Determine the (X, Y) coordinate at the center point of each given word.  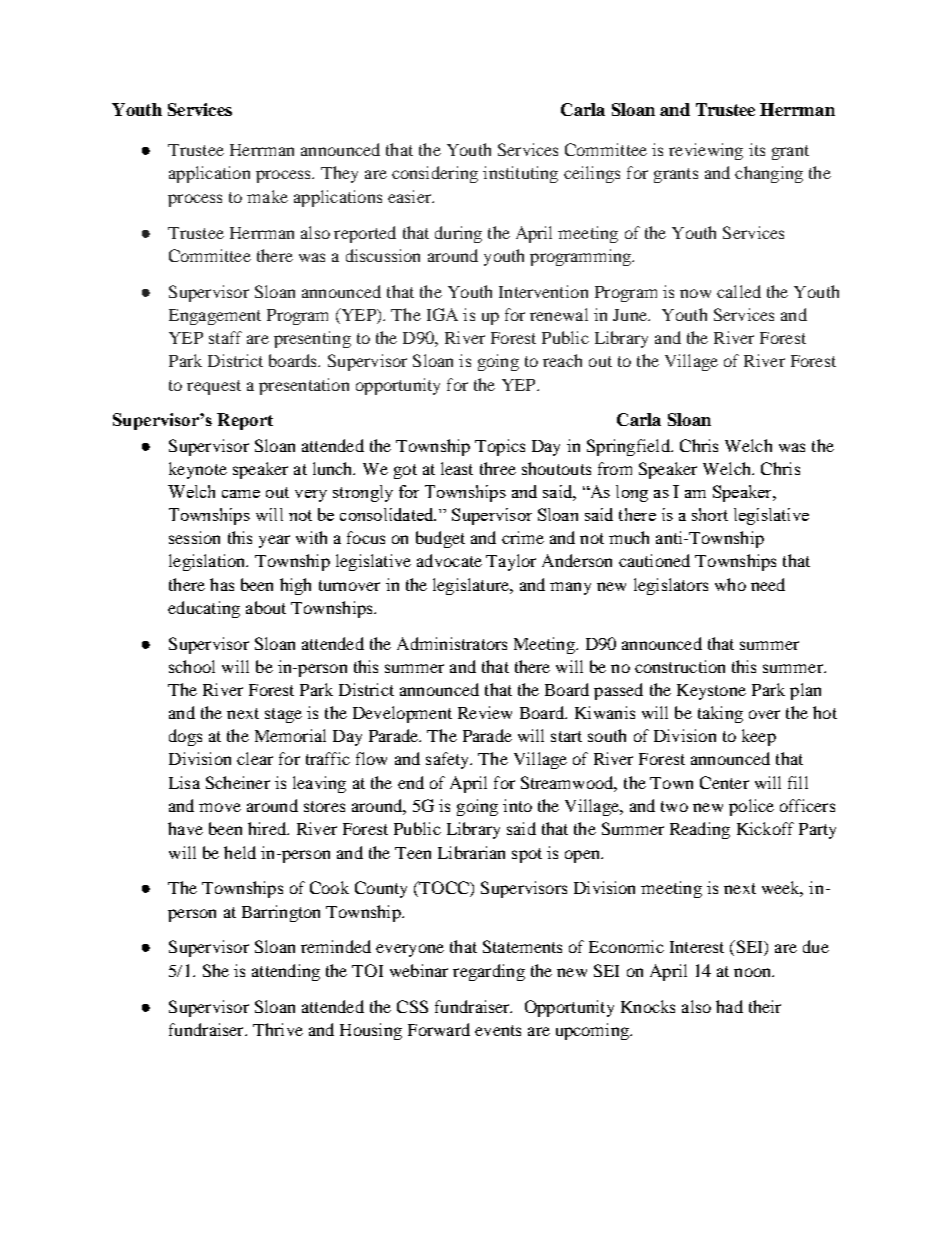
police (751, 807)
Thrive (278, 1029)
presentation (304, 386)
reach (562, 360)
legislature (472, 586)
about (266, 607)
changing (769, 174)
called (739, 291)
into (517, 805)
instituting (520, 174)
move (220, 807)
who (730, 584)
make (267, 196)
